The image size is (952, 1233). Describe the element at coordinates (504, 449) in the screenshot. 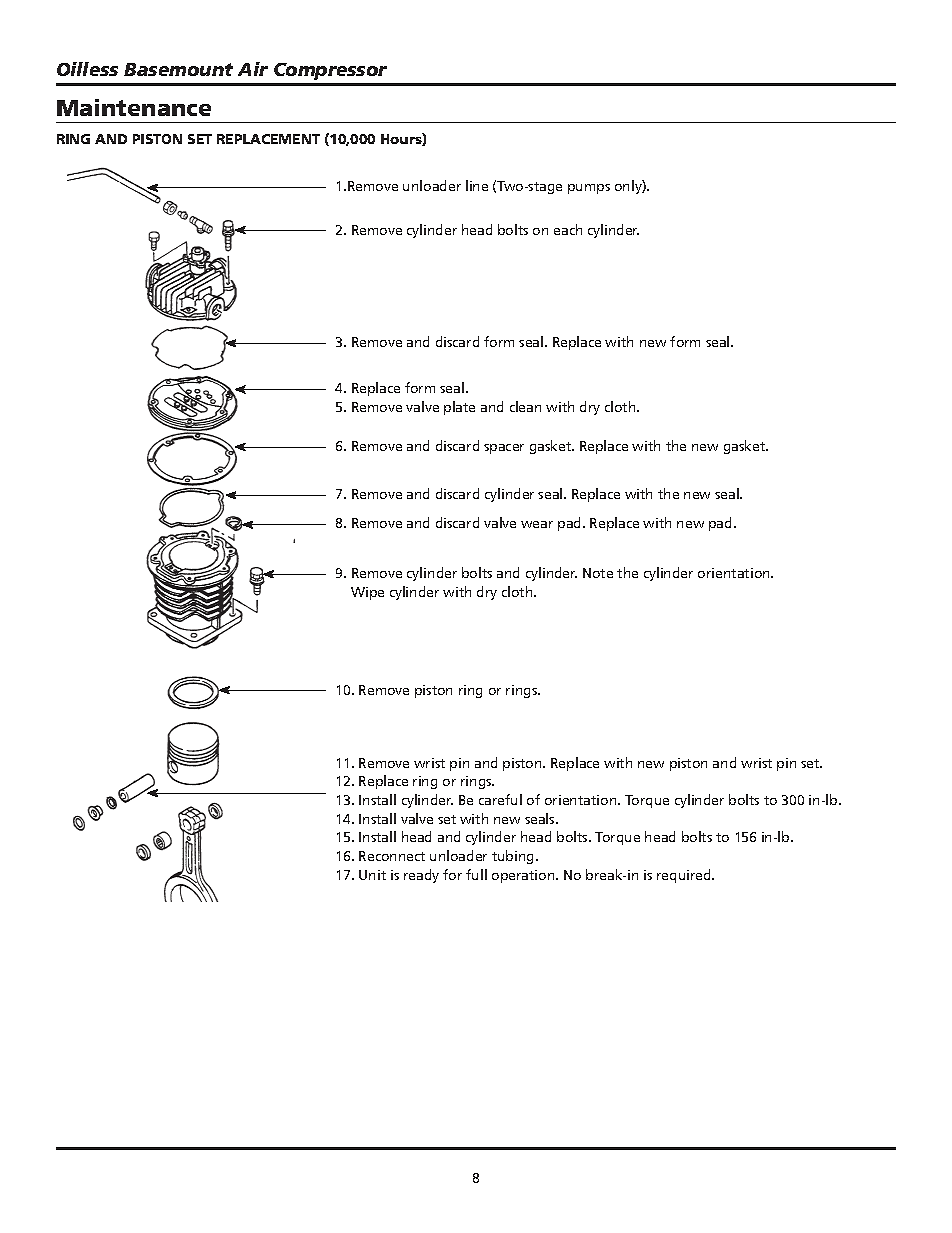

I see `spacer` at that location.
